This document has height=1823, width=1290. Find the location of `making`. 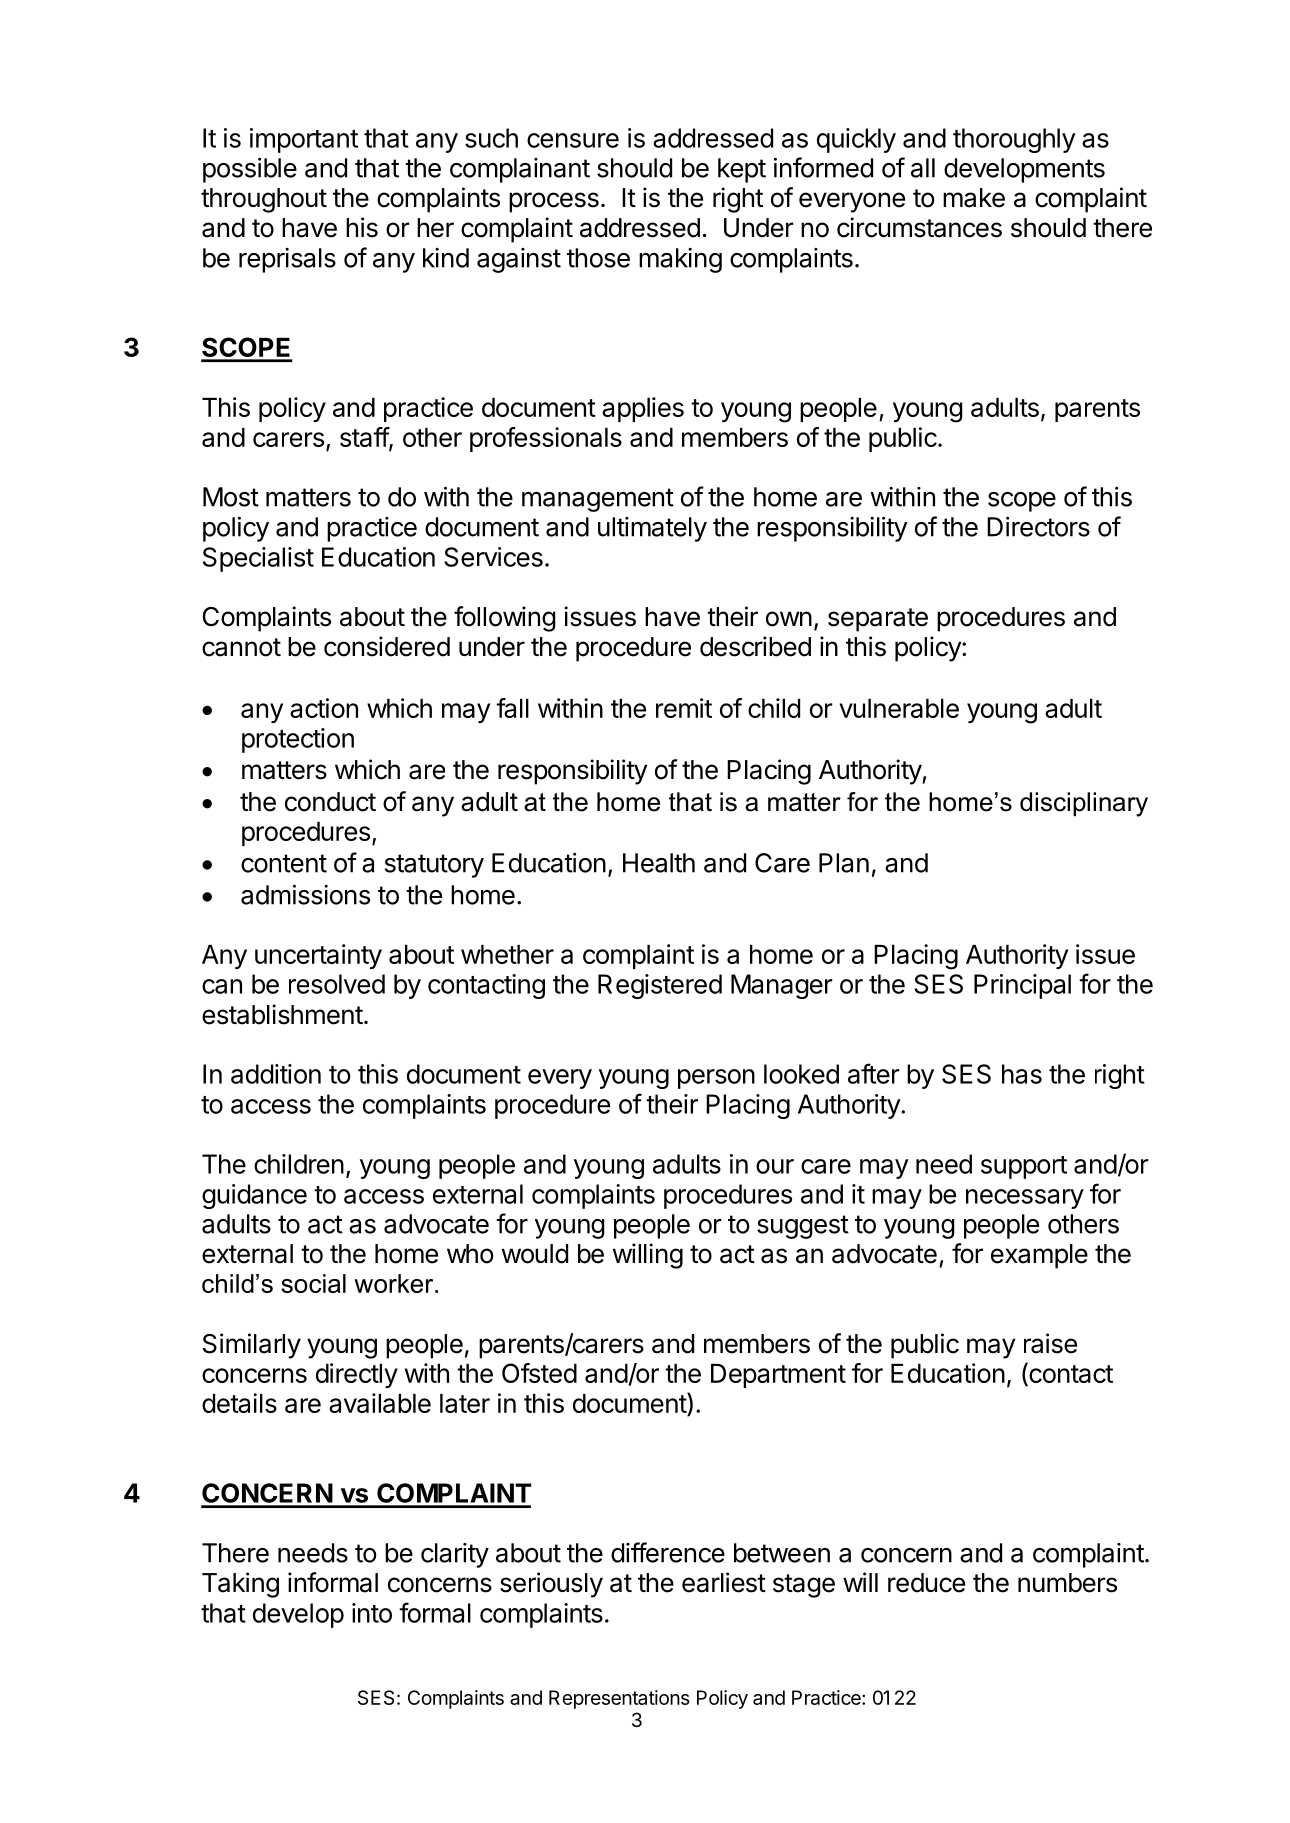

making is located at coordinates (680, 260).
